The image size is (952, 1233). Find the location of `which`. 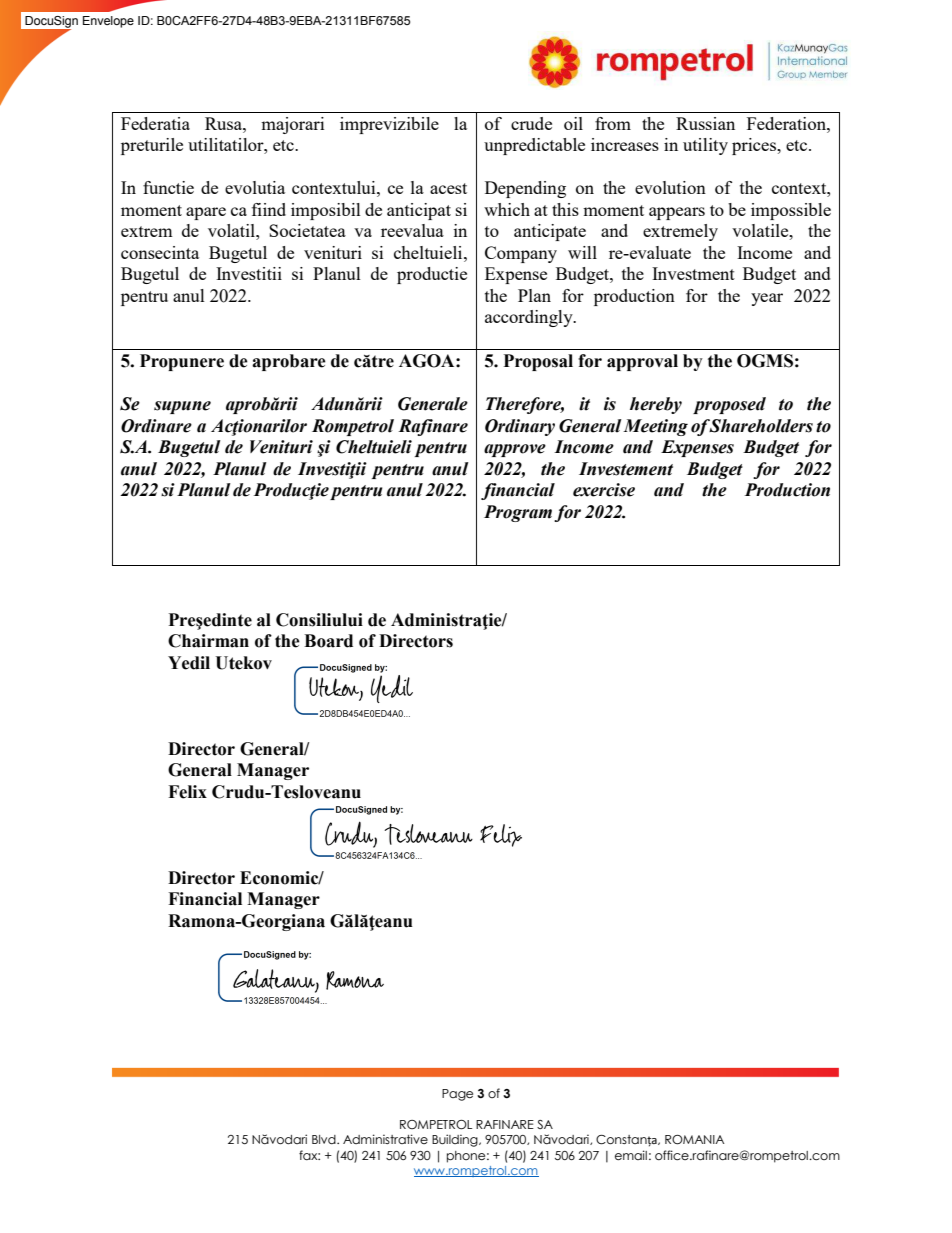

which is located at coordinates (507, 209).
